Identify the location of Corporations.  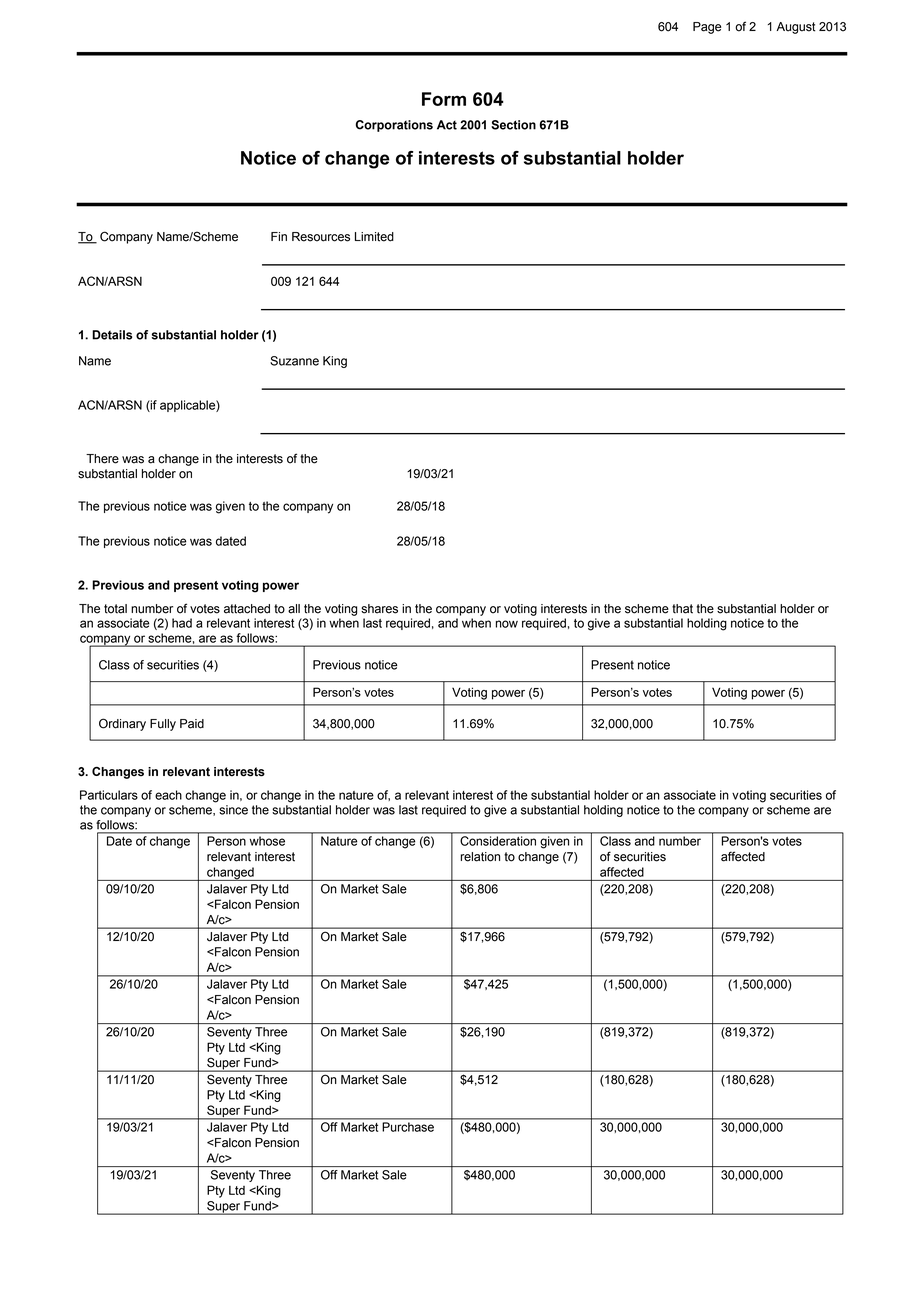
(394, 126).
